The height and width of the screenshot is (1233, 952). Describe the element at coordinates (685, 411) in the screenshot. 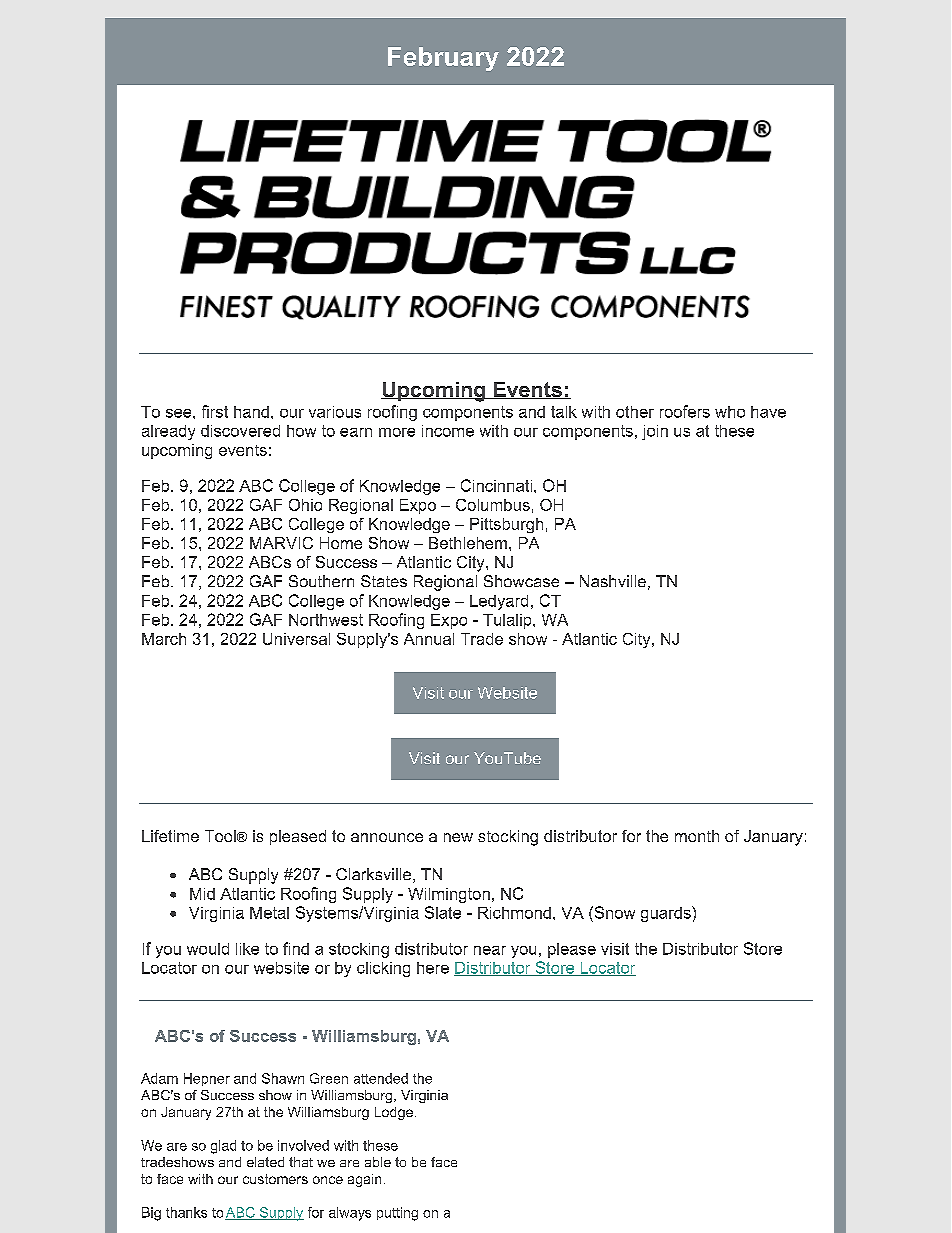

I see `roofers` at that location.
